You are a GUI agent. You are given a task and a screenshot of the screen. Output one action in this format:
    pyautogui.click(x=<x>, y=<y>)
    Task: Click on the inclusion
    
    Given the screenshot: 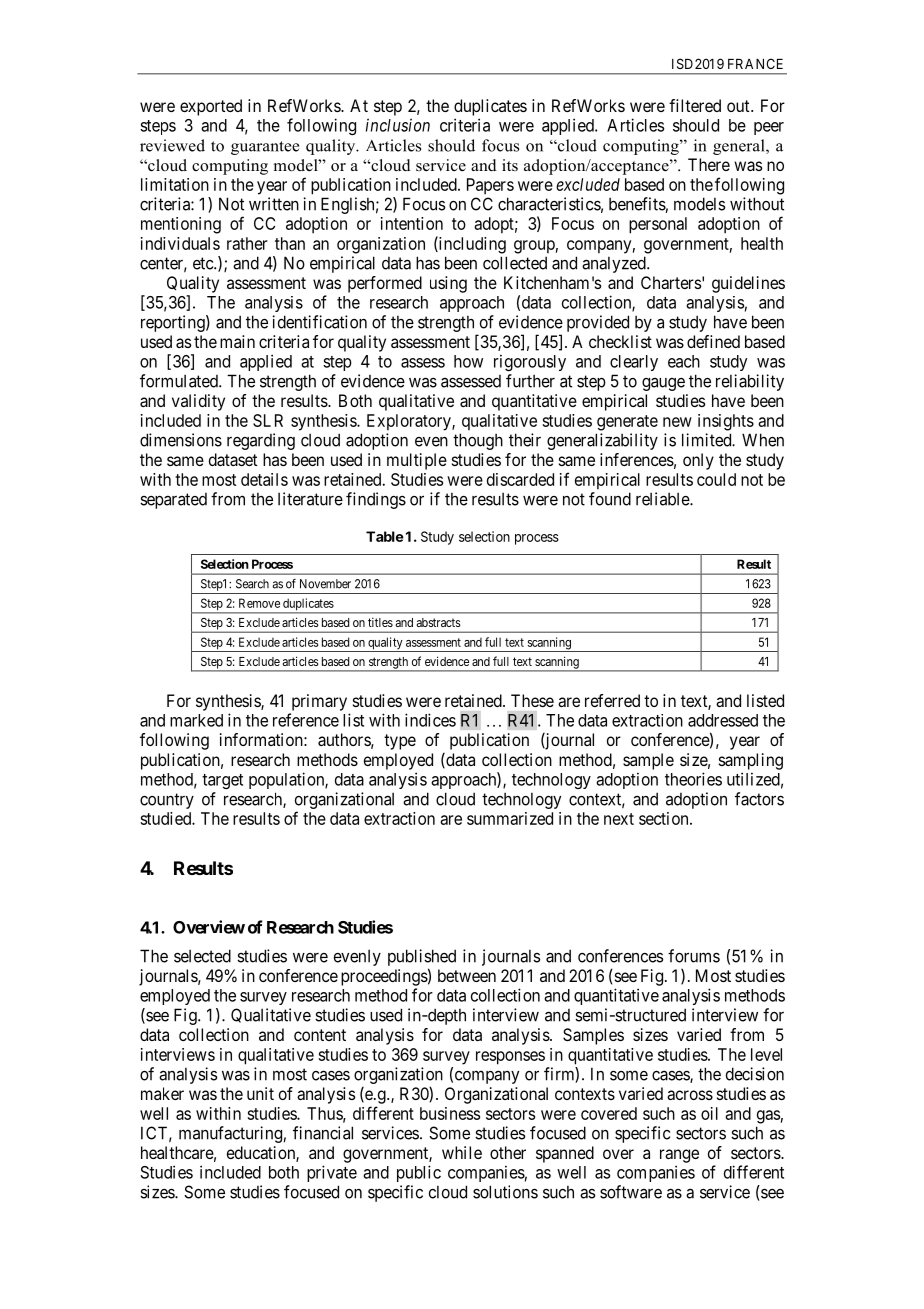 What is the action you would take?
    pyautogui.click(x=398, y=125)
